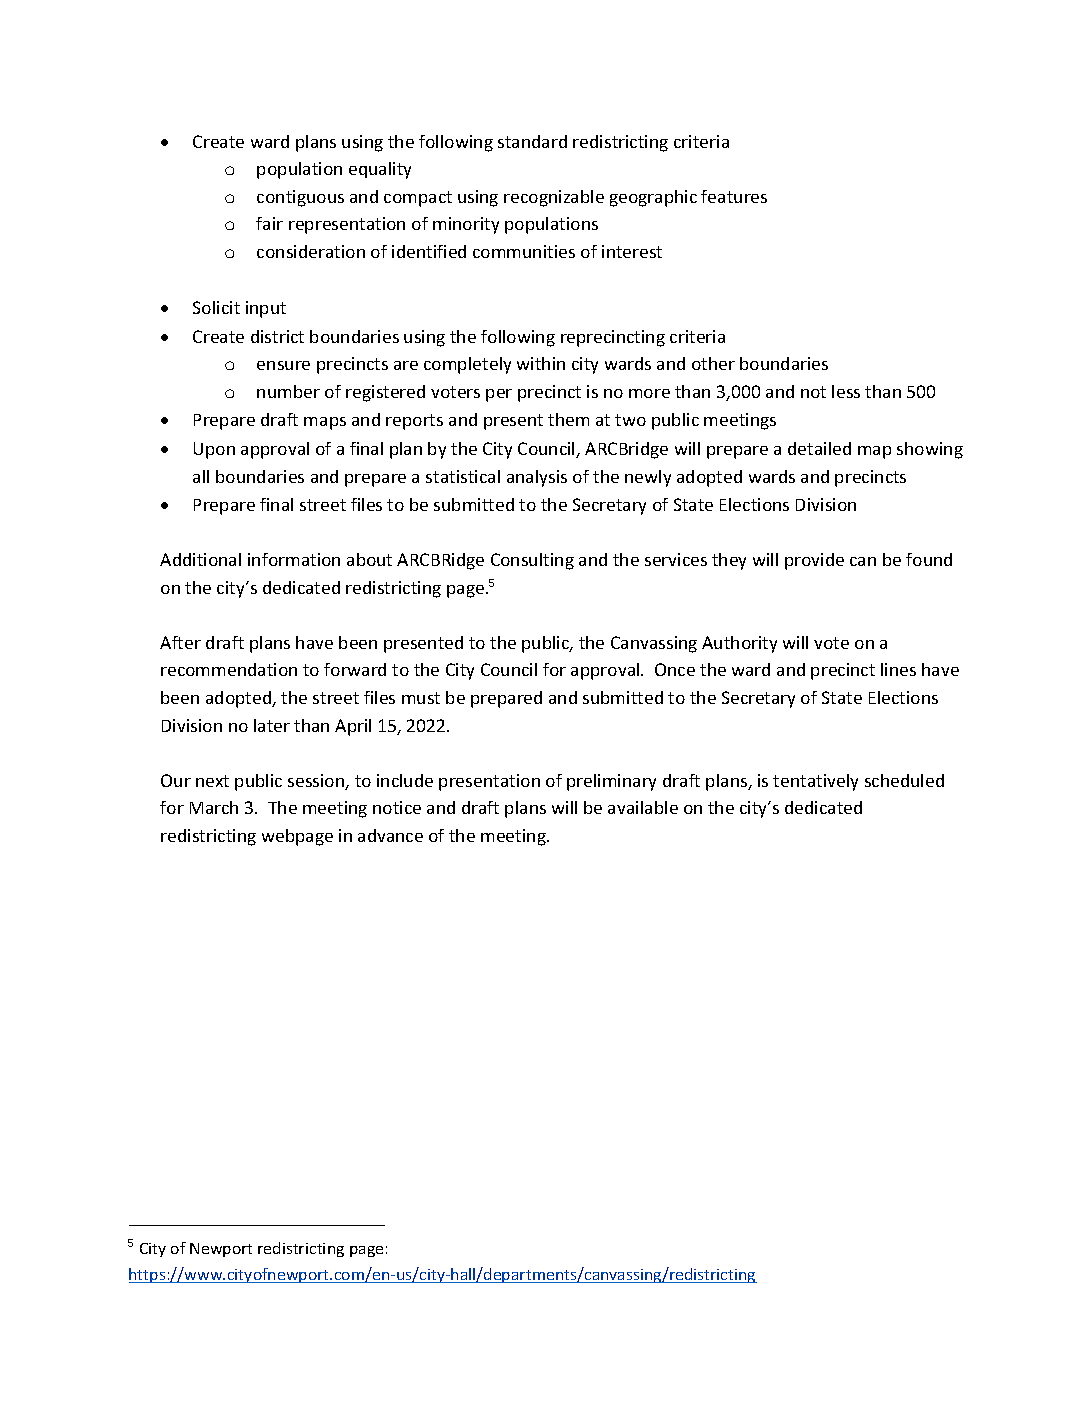 The image size is (1092, 1413). What do you see at coordinates (815, 782) in the page?
I see `tentatively` at bounding box center [815, 782].
